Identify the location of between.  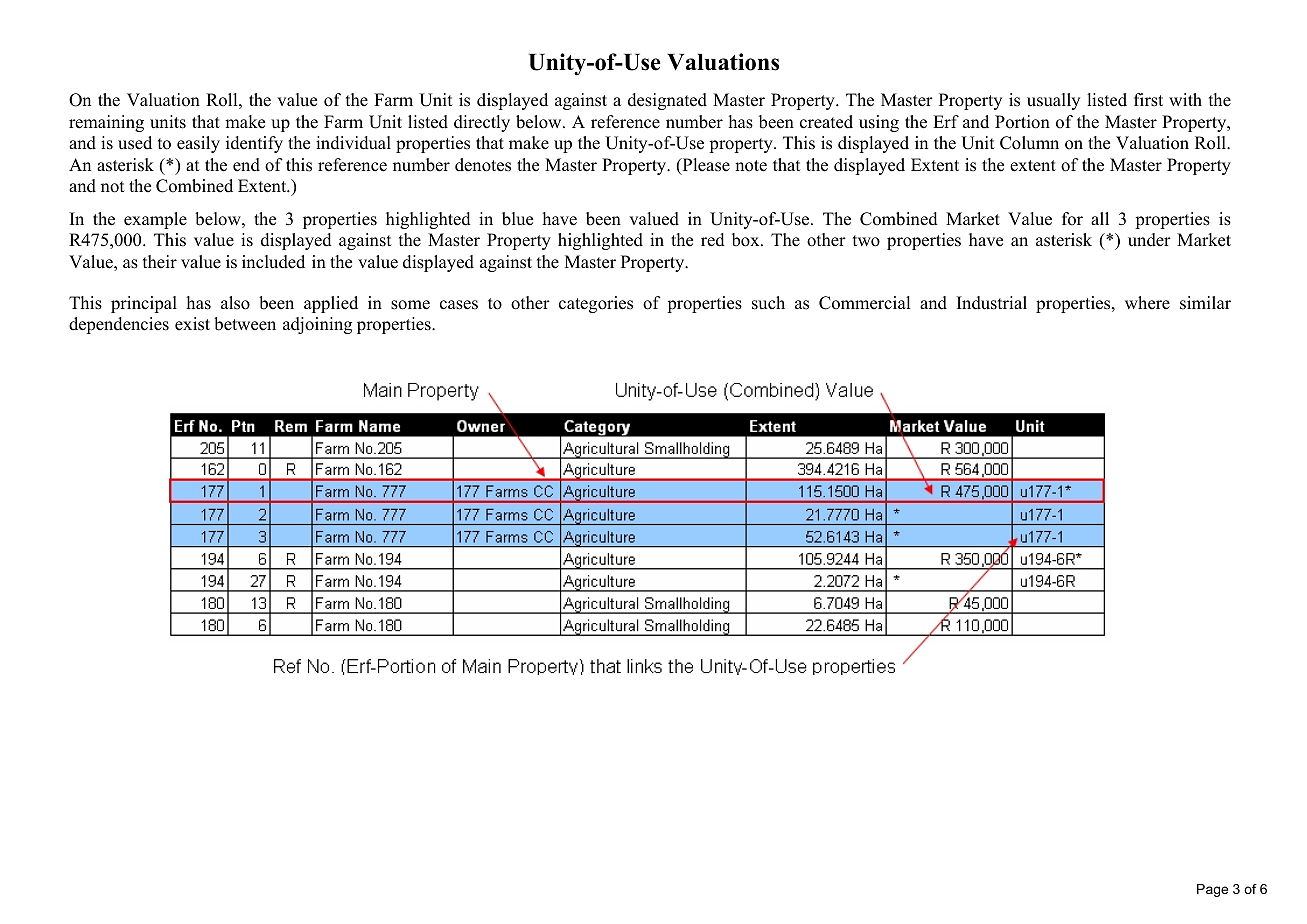
(245, 324).
